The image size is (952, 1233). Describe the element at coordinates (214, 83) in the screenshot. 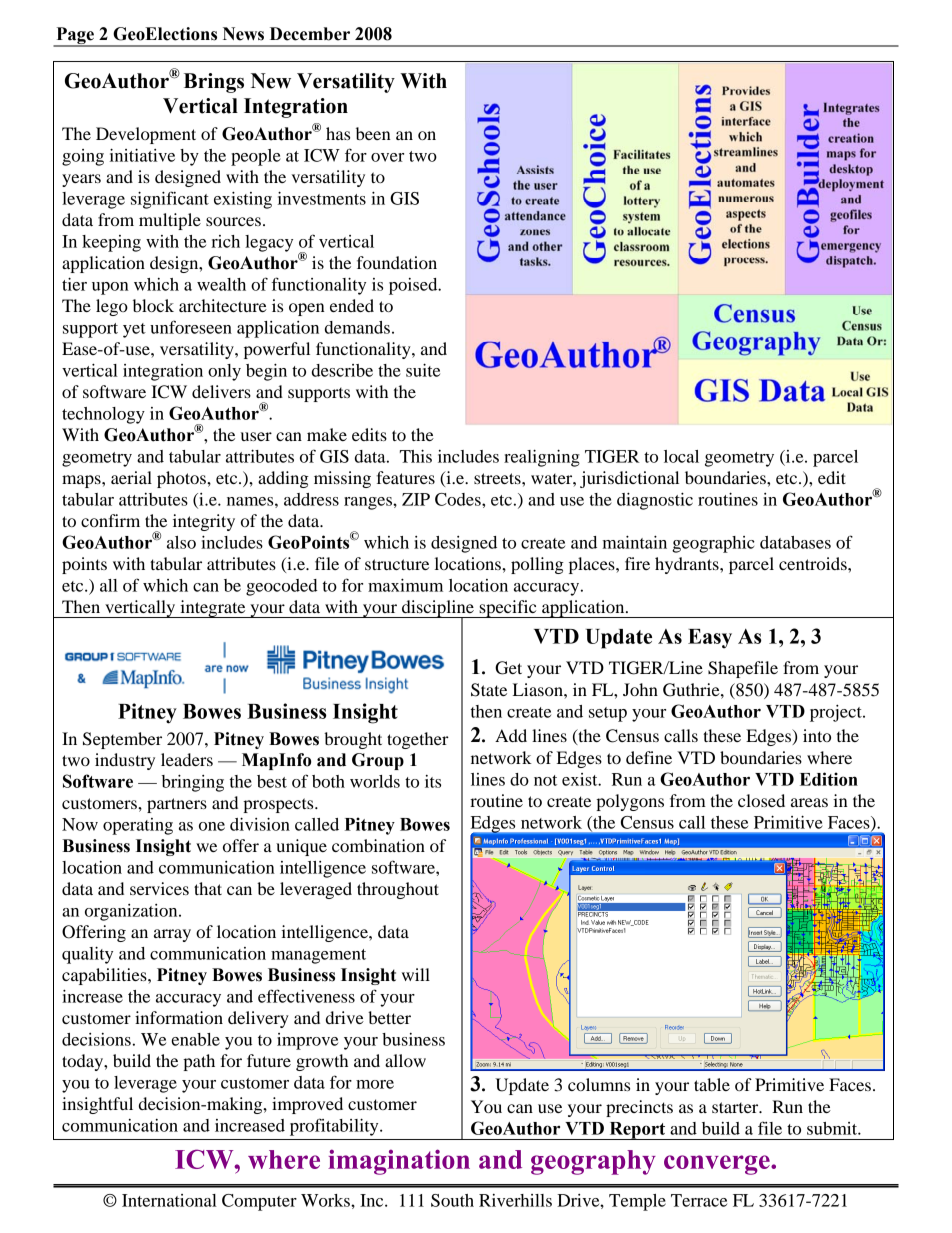

I see `Brings` at that location.
